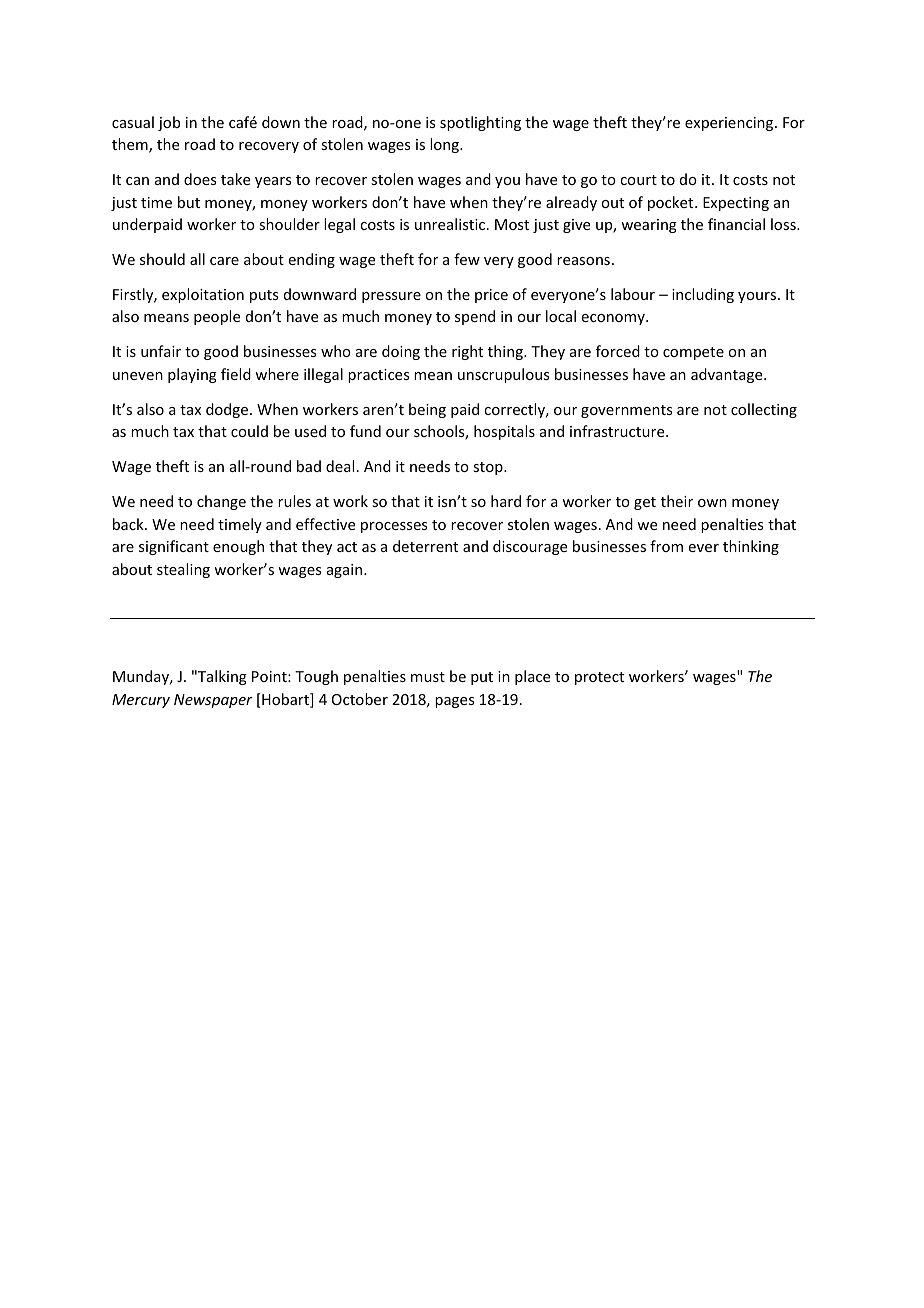 This screenshot has height=1308, width=924. I want to click on people, so click(217, 317).
